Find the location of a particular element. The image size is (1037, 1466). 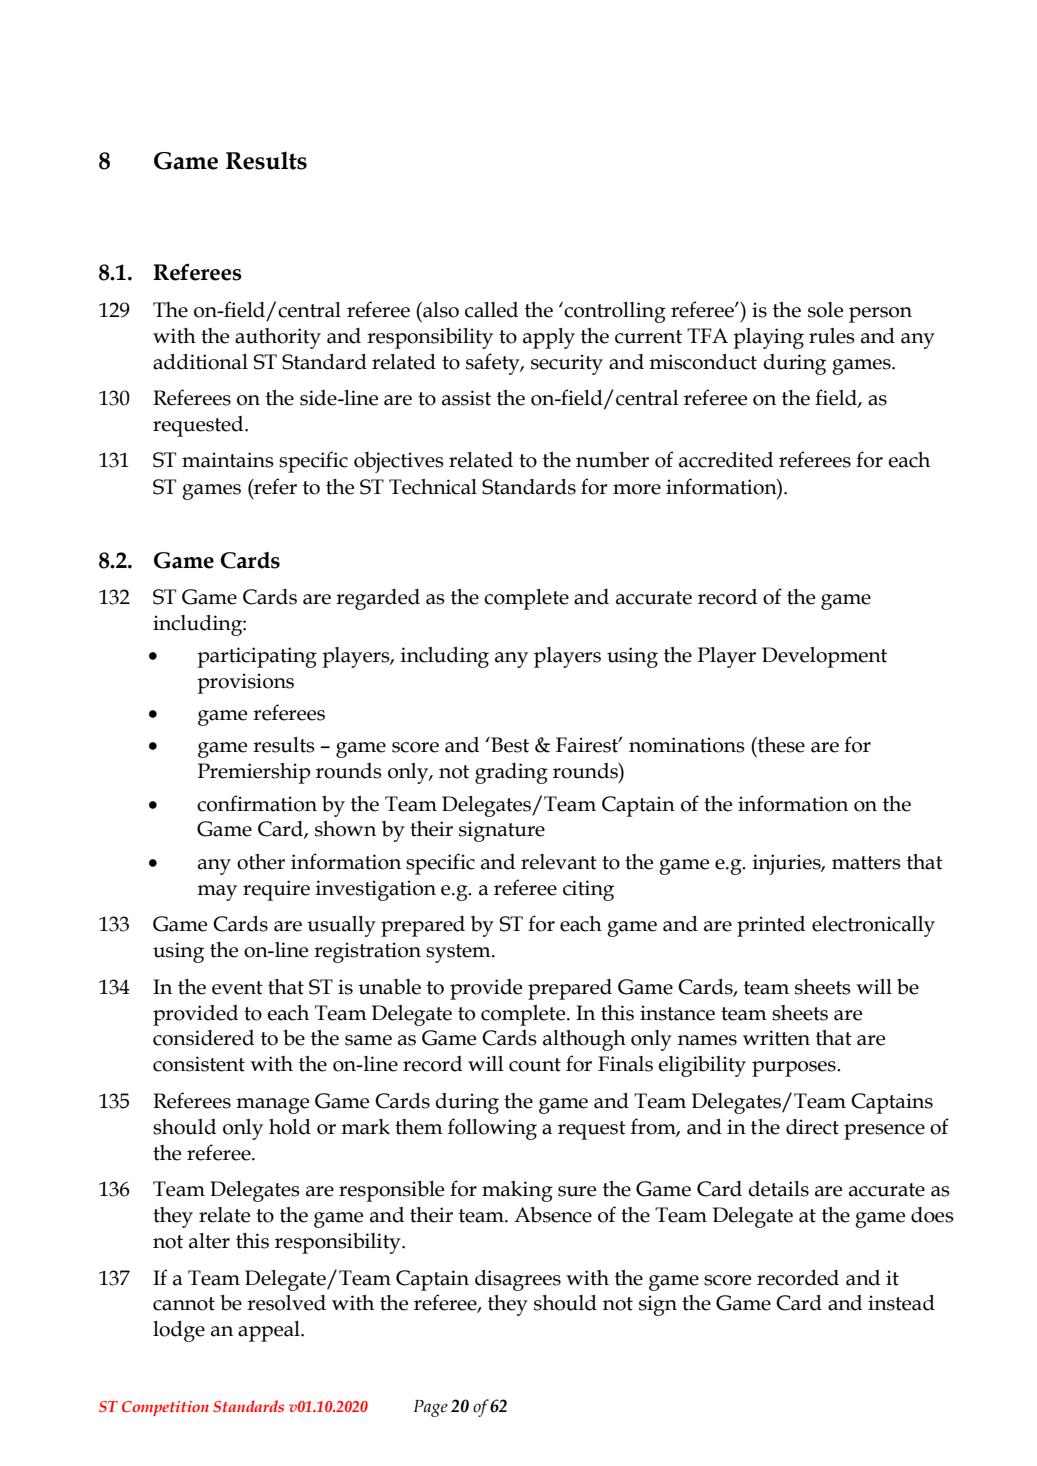

apply is located at coordinates (549, 338).
